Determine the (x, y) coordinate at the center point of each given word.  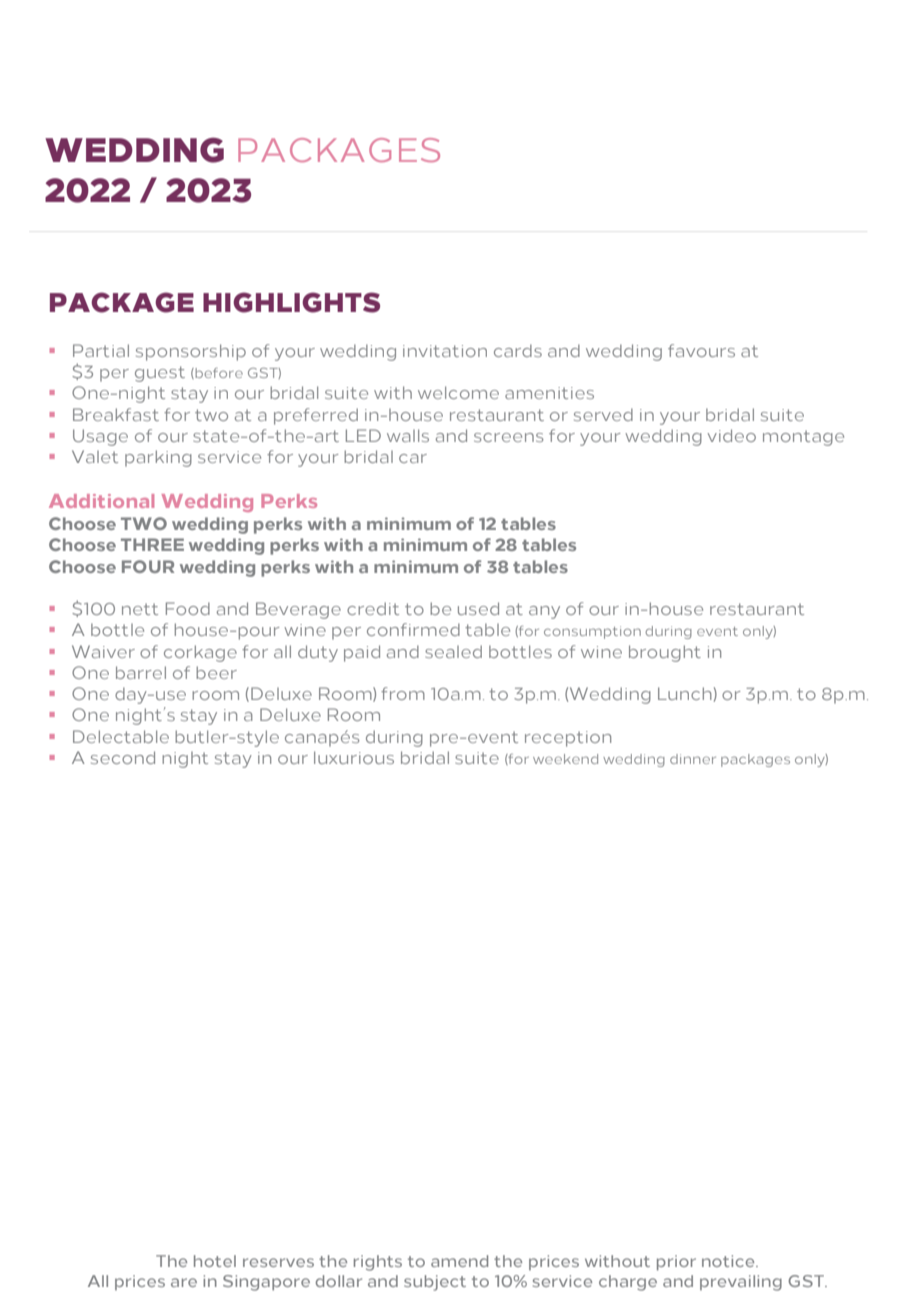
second (123, 757)
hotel (215, 1261)
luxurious (354, 757)
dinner (693, 759)
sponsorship (191, 352)
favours (701, 350)
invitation (445, 351)
